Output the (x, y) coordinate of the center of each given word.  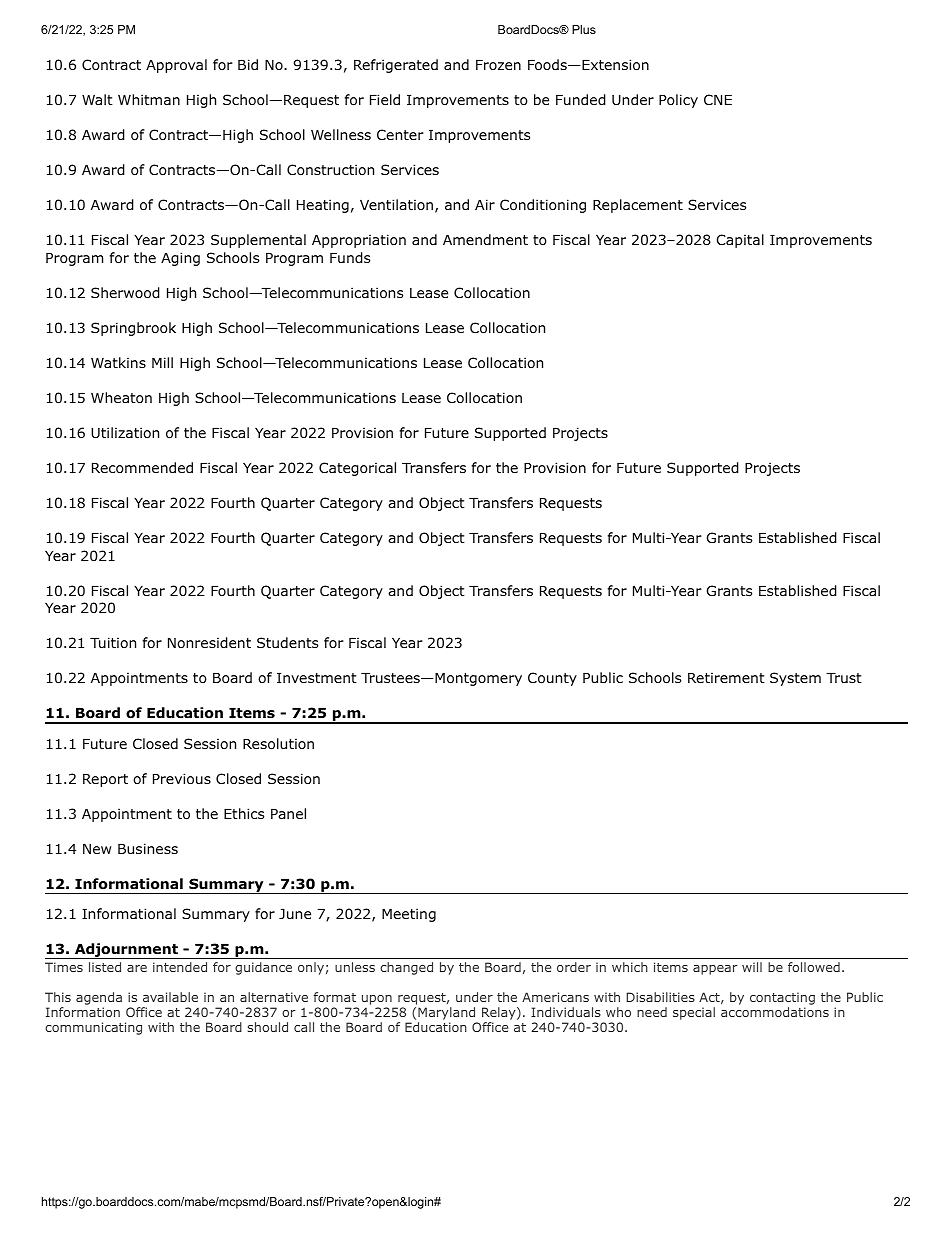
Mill (162, 362)
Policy (678, 101)
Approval (176, 66)
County (552, 679)
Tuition (113, 643)
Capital (740, 241)
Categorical (357, 469)
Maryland (447, 1015)
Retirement (726, 677)
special (694, 1013)
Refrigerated (396, 66)
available (170, 997)
